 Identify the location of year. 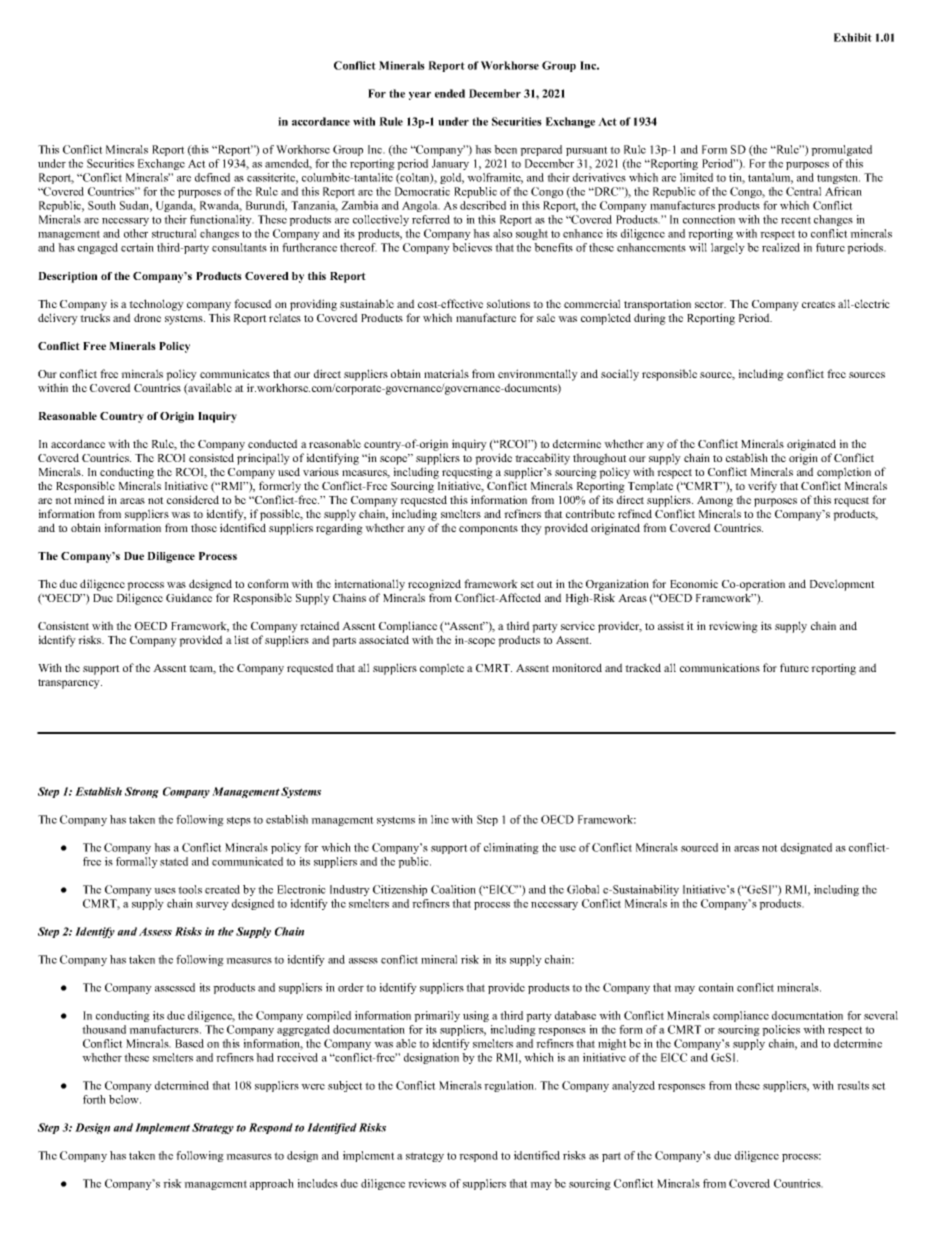
(420, 96).
